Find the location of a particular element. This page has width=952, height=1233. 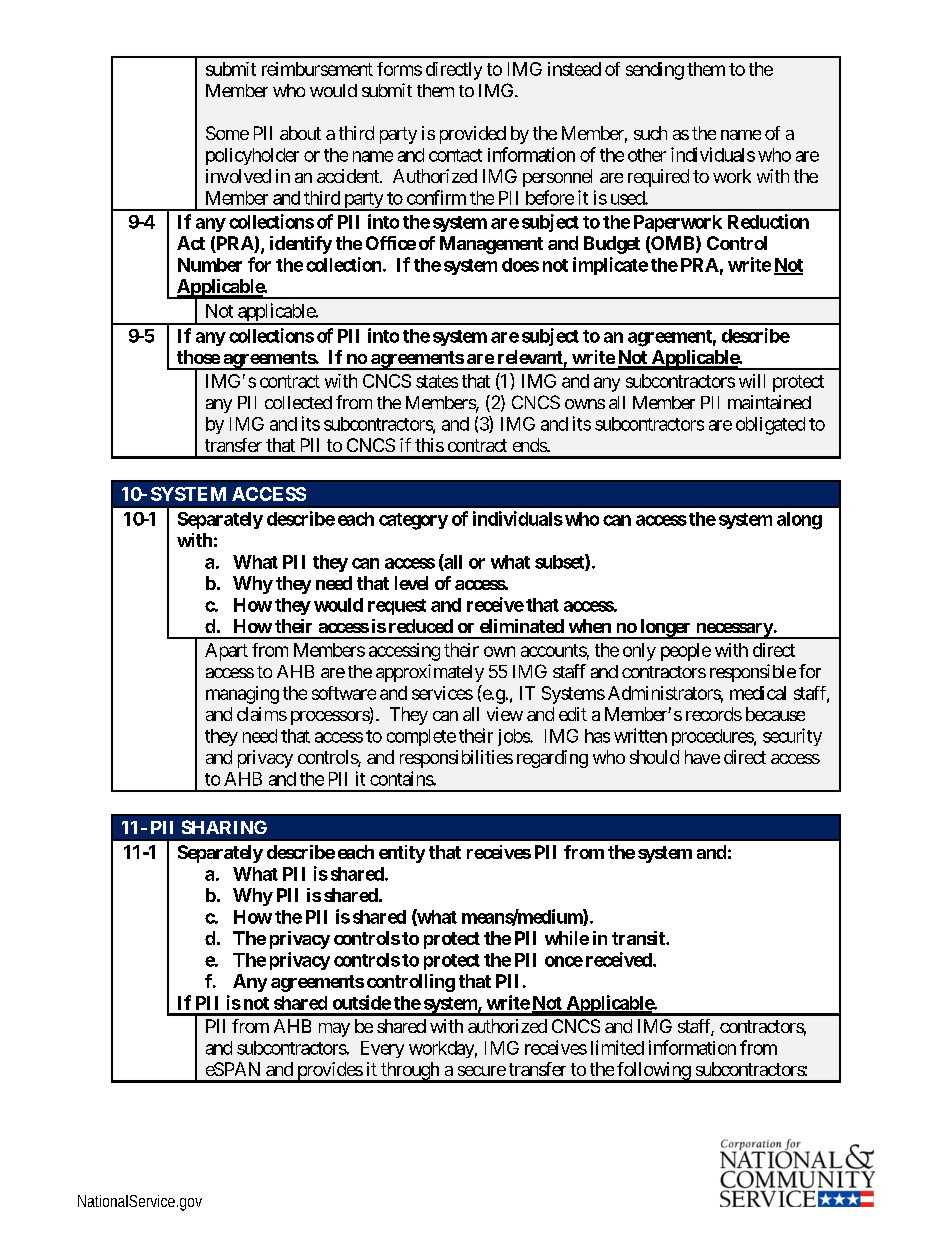

sending is located at coordinates (655, 71).
